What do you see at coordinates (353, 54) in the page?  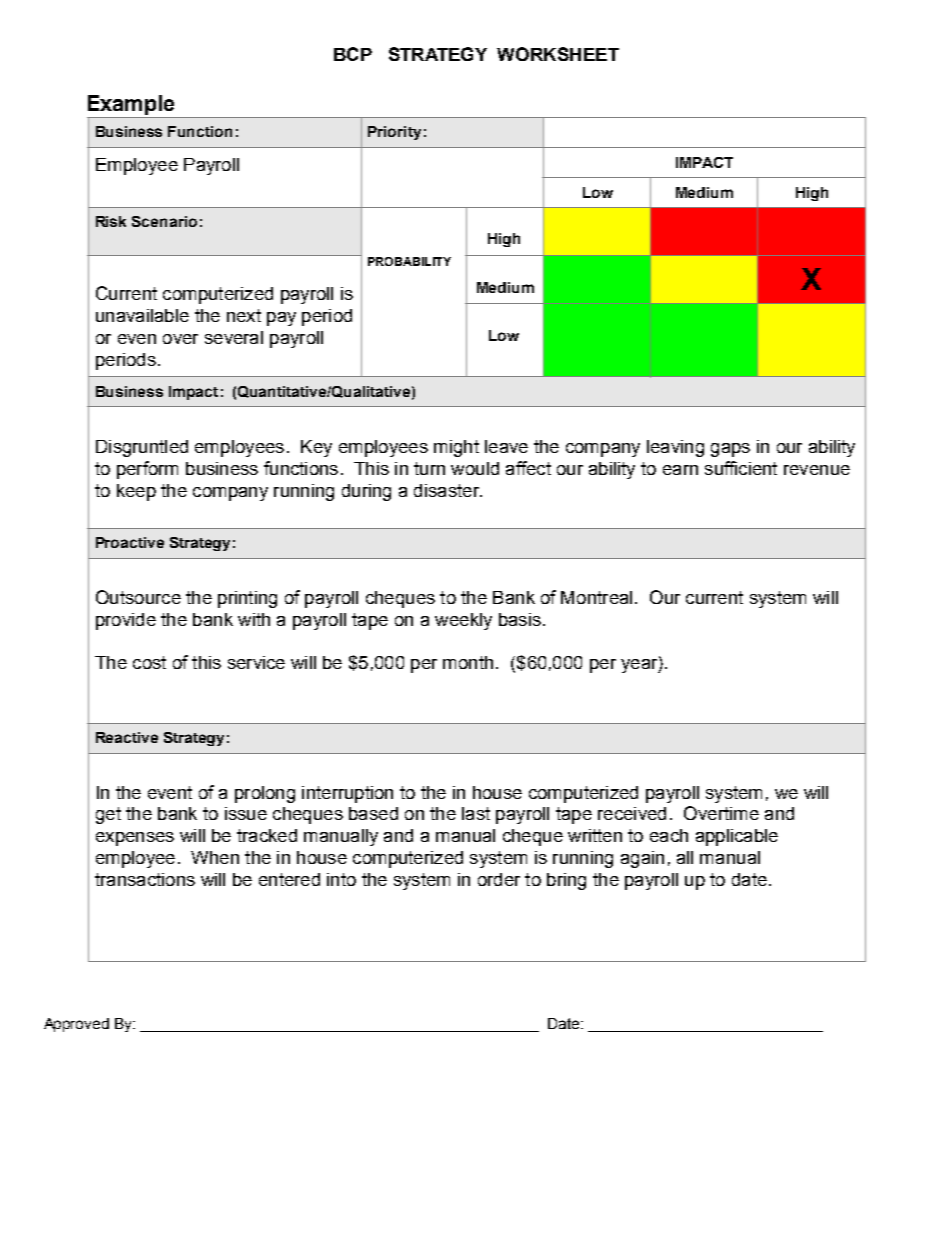 I see `BCP` at bounding box center [353, 54].
